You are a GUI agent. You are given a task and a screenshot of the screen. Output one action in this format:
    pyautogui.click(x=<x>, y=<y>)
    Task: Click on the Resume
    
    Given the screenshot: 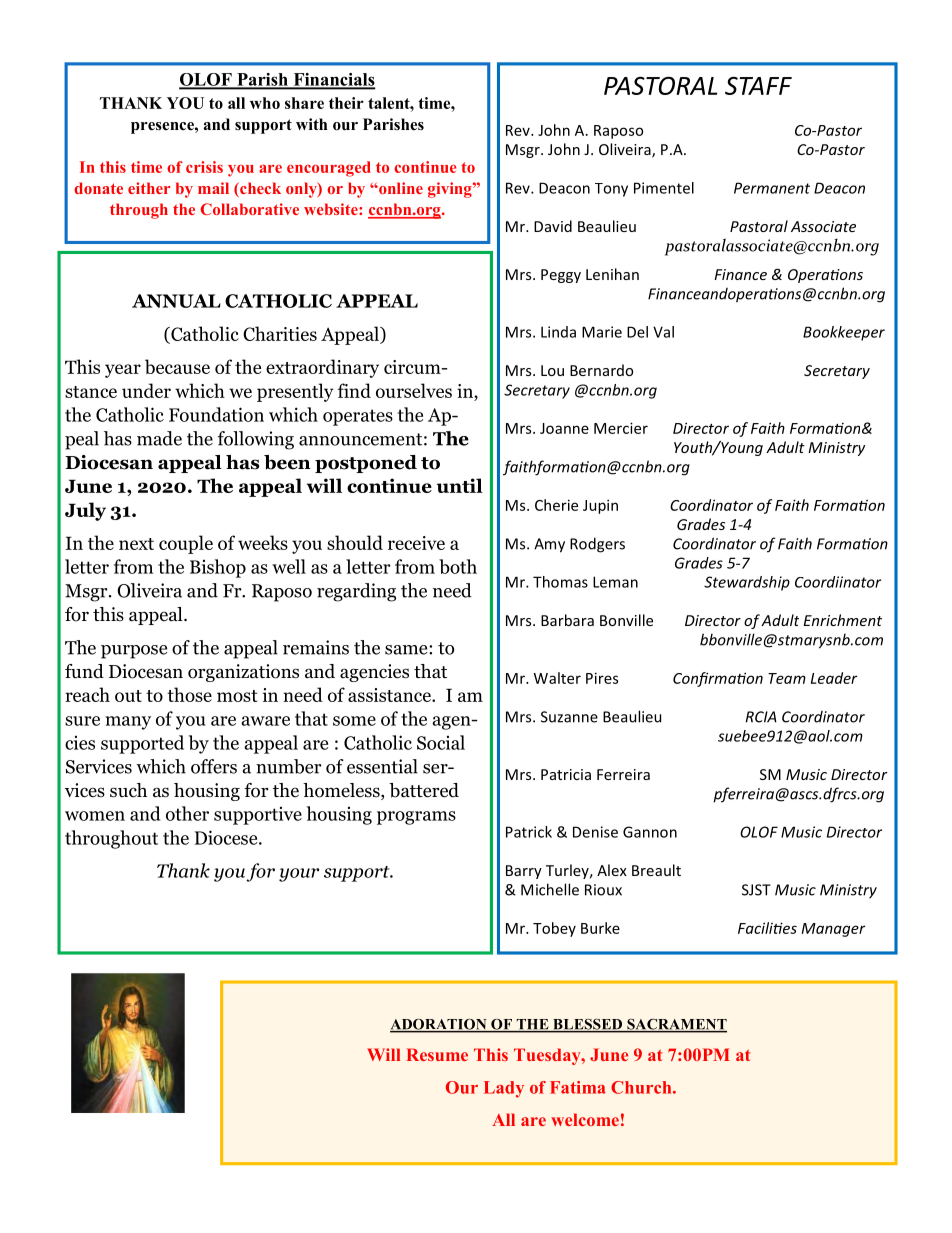 What is the action you would take?
    pyautogui.click(x=437, y=1054)
